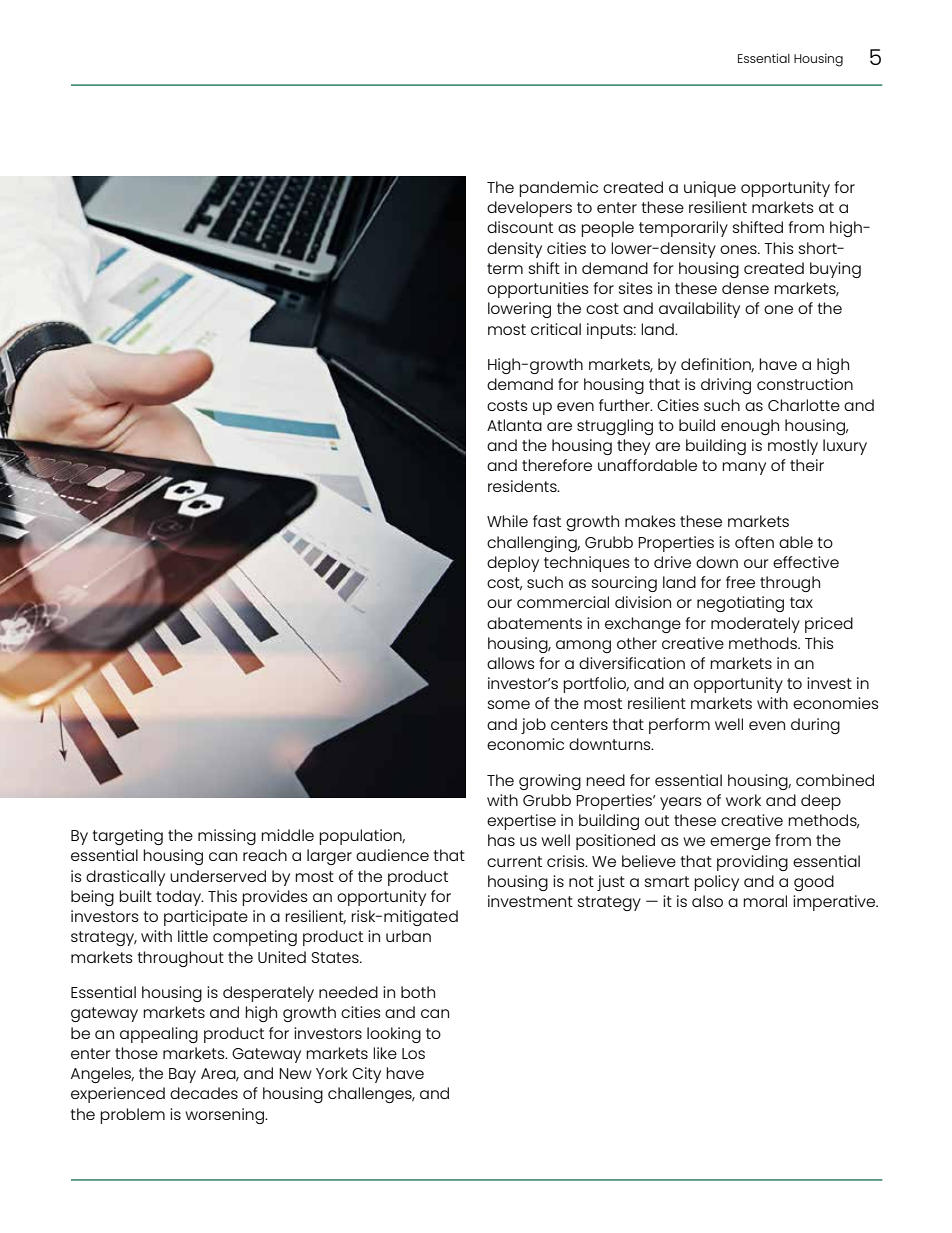 This screenshot has width=952, height=1233. I want to click on Atlanta, so click(514, 425).
